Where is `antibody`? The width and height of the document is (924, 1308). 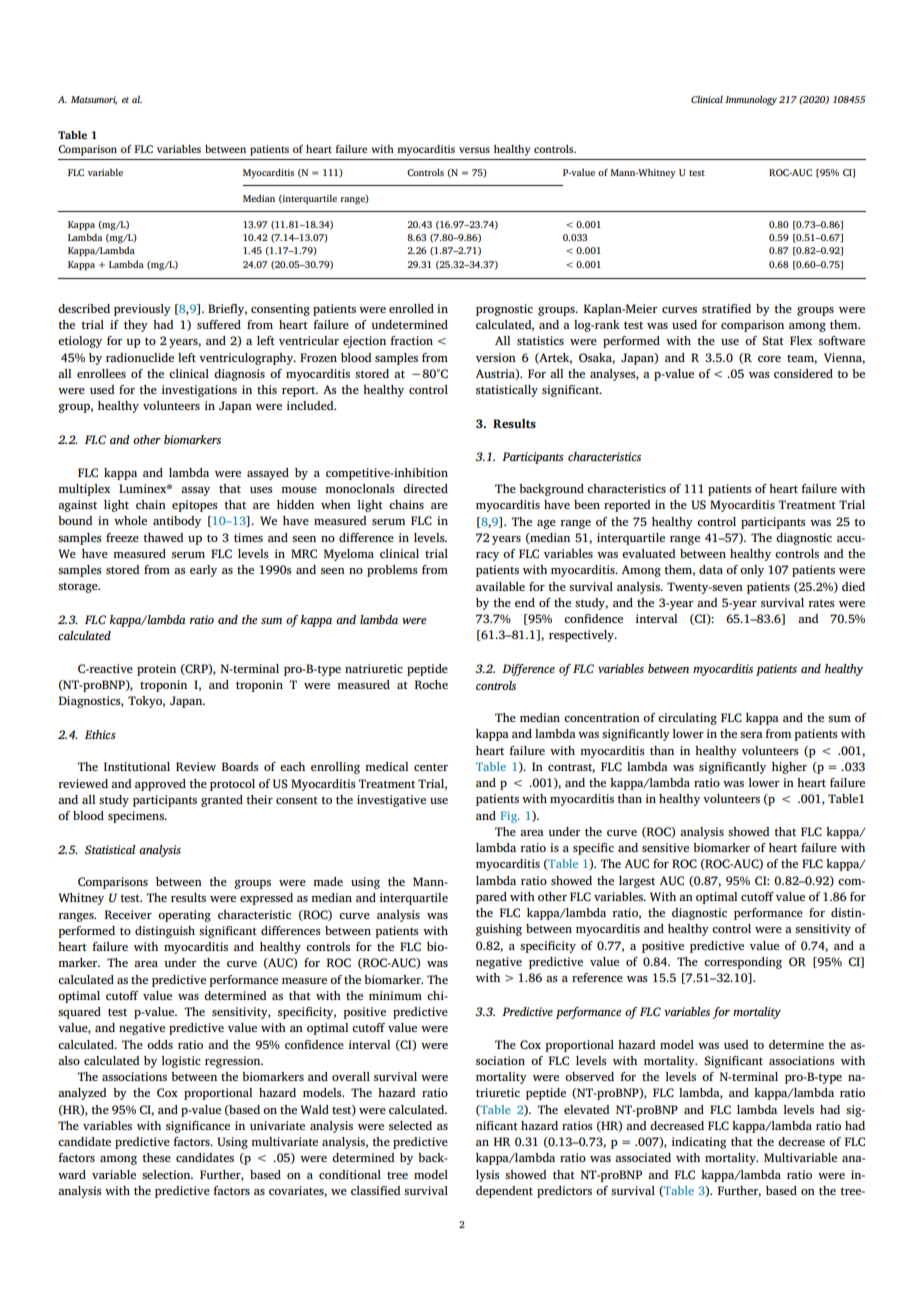
antibody is located at coordinates (177, 522).
